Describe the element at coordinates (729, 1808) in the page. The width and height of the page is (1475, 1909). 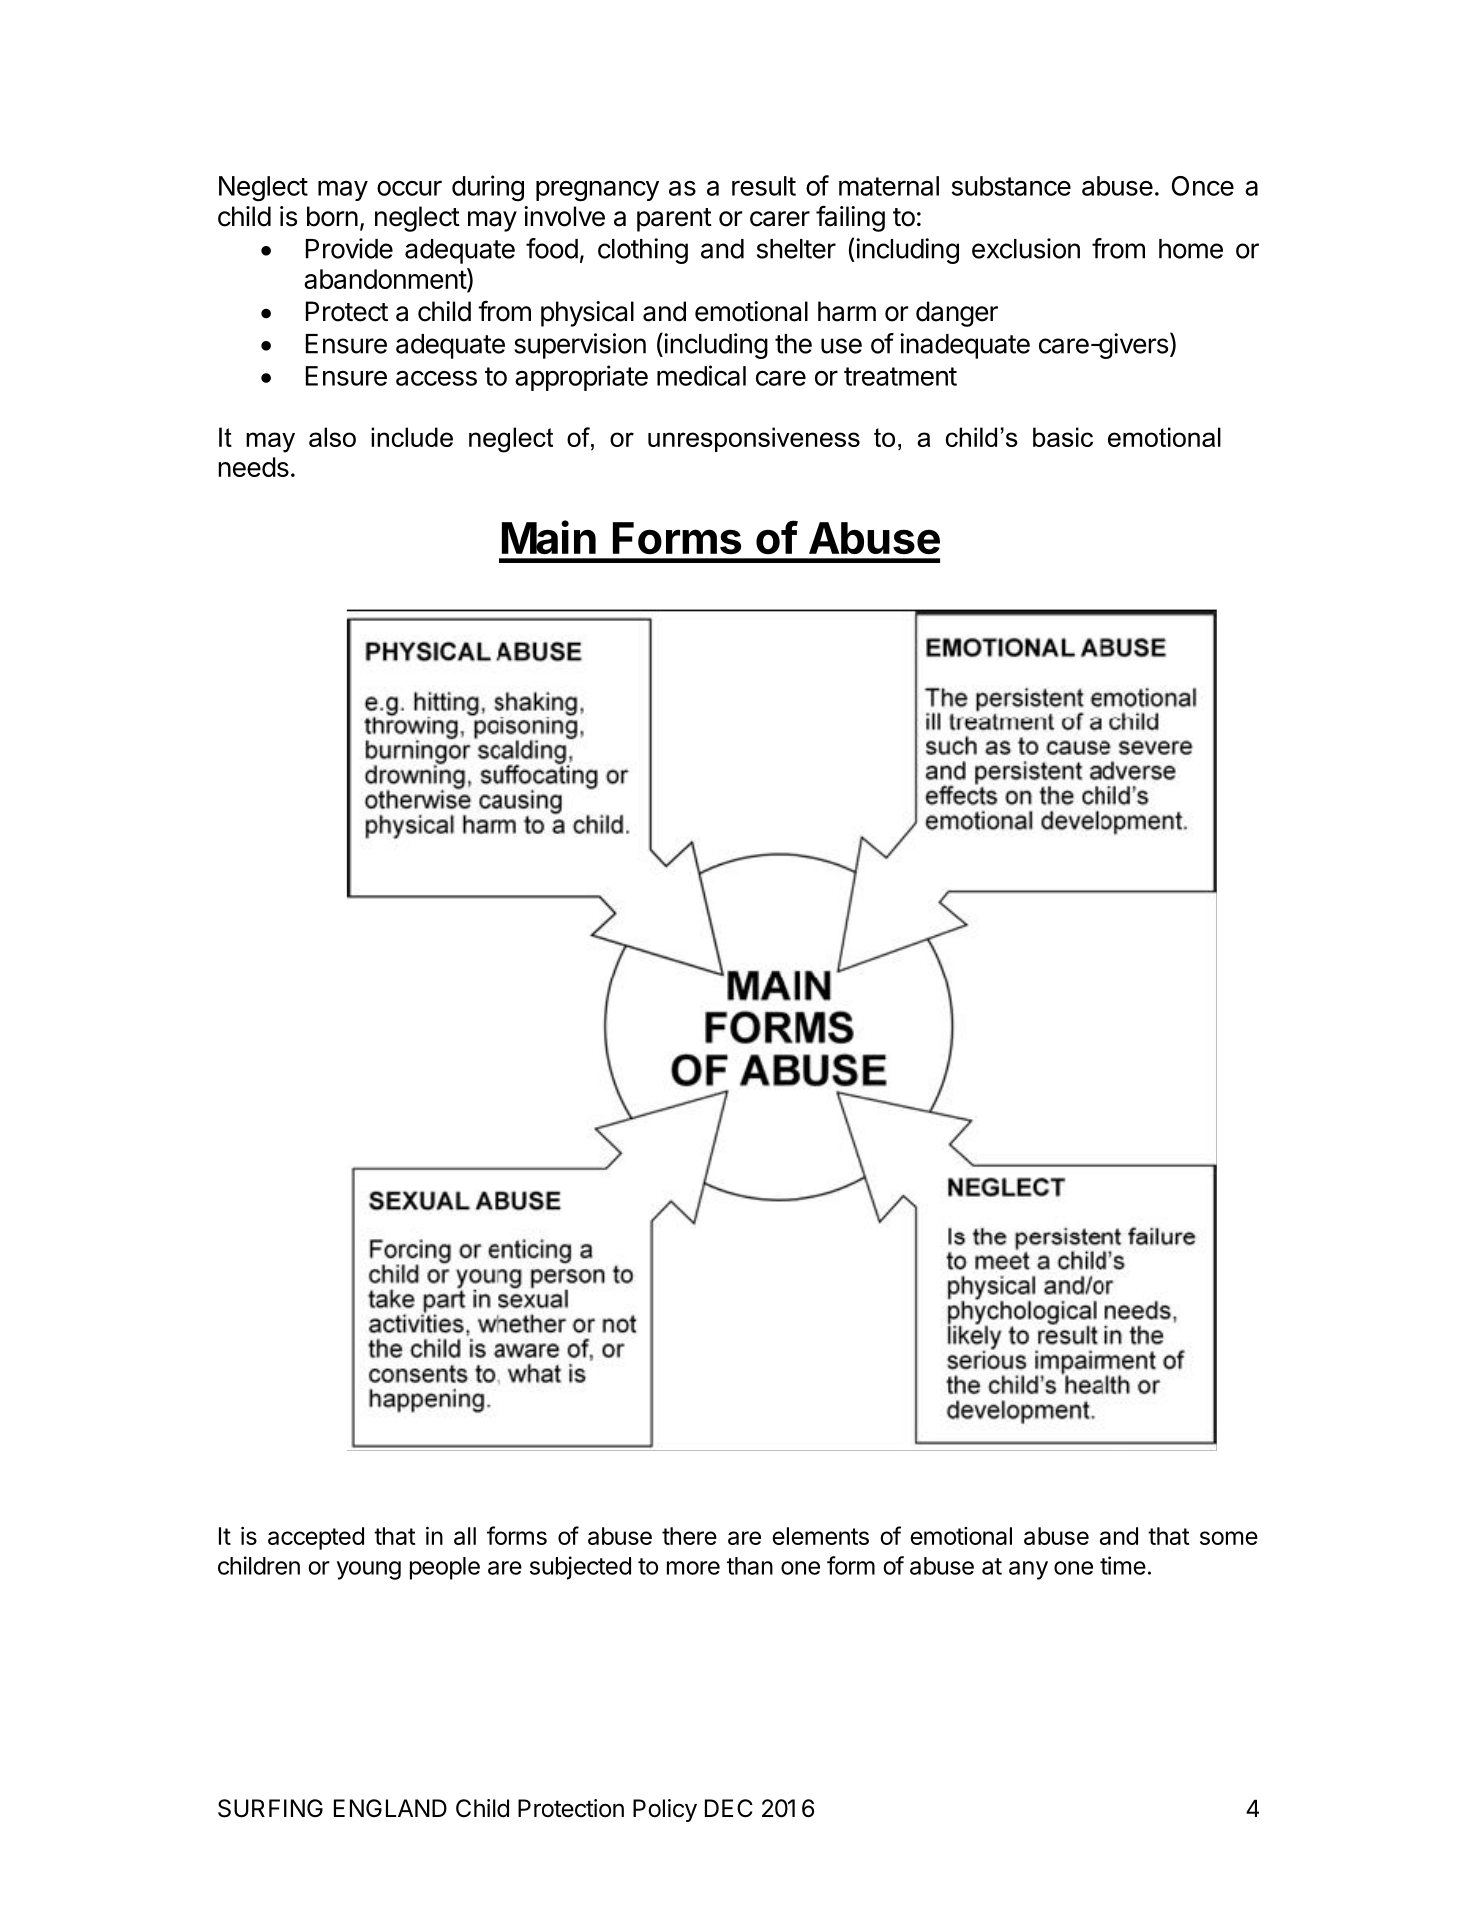
I see `DEC` at that location.
